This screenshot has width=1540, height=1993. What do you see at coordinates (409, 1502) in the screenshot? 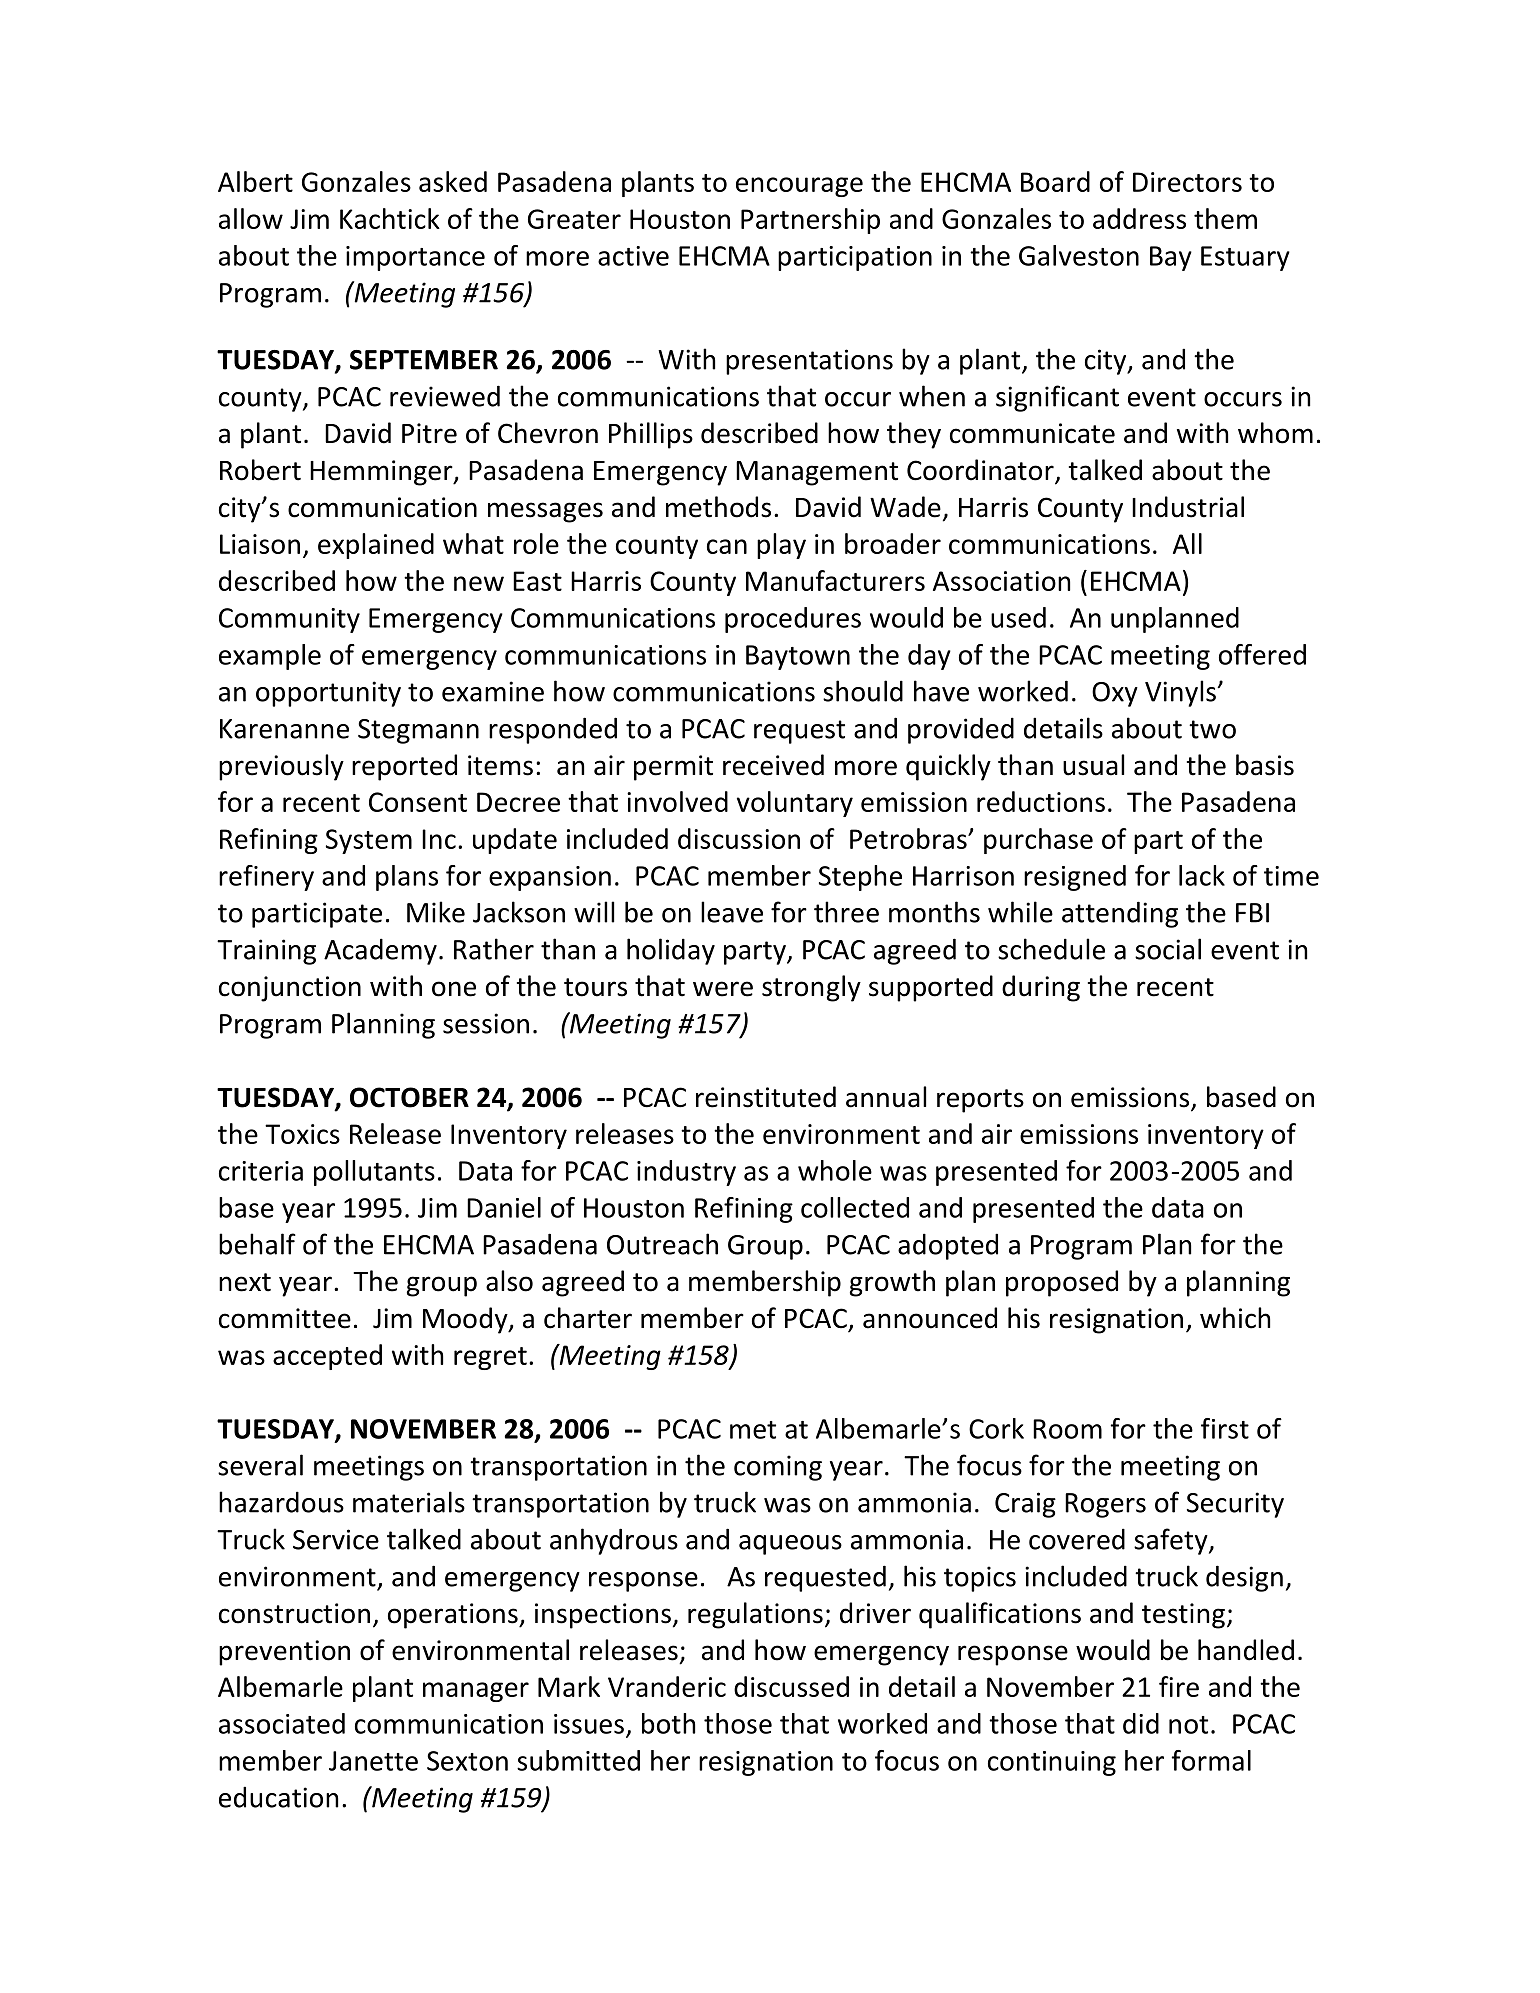
I see `materials` at bounding box center [409, 1502].
